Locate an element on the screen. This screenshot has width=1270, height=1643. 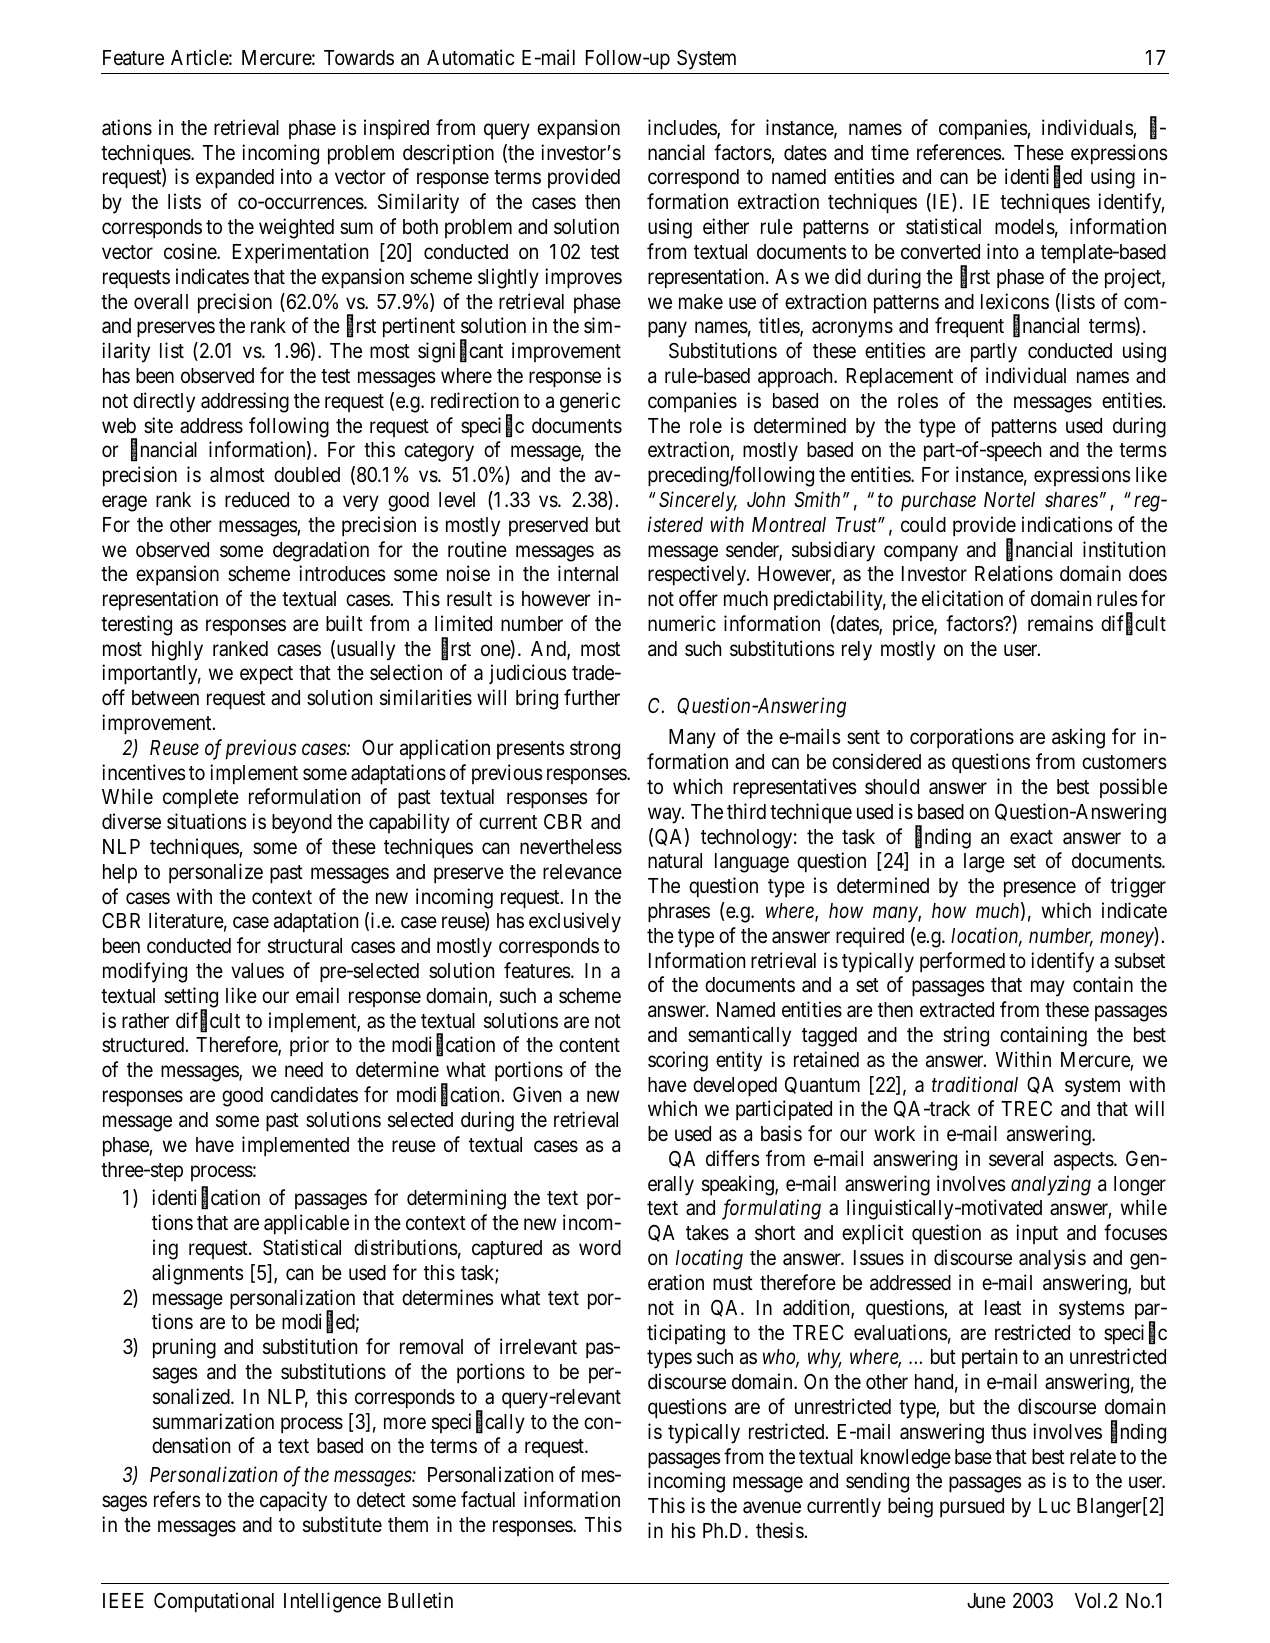
internal is located at coordinates (588, 573).
